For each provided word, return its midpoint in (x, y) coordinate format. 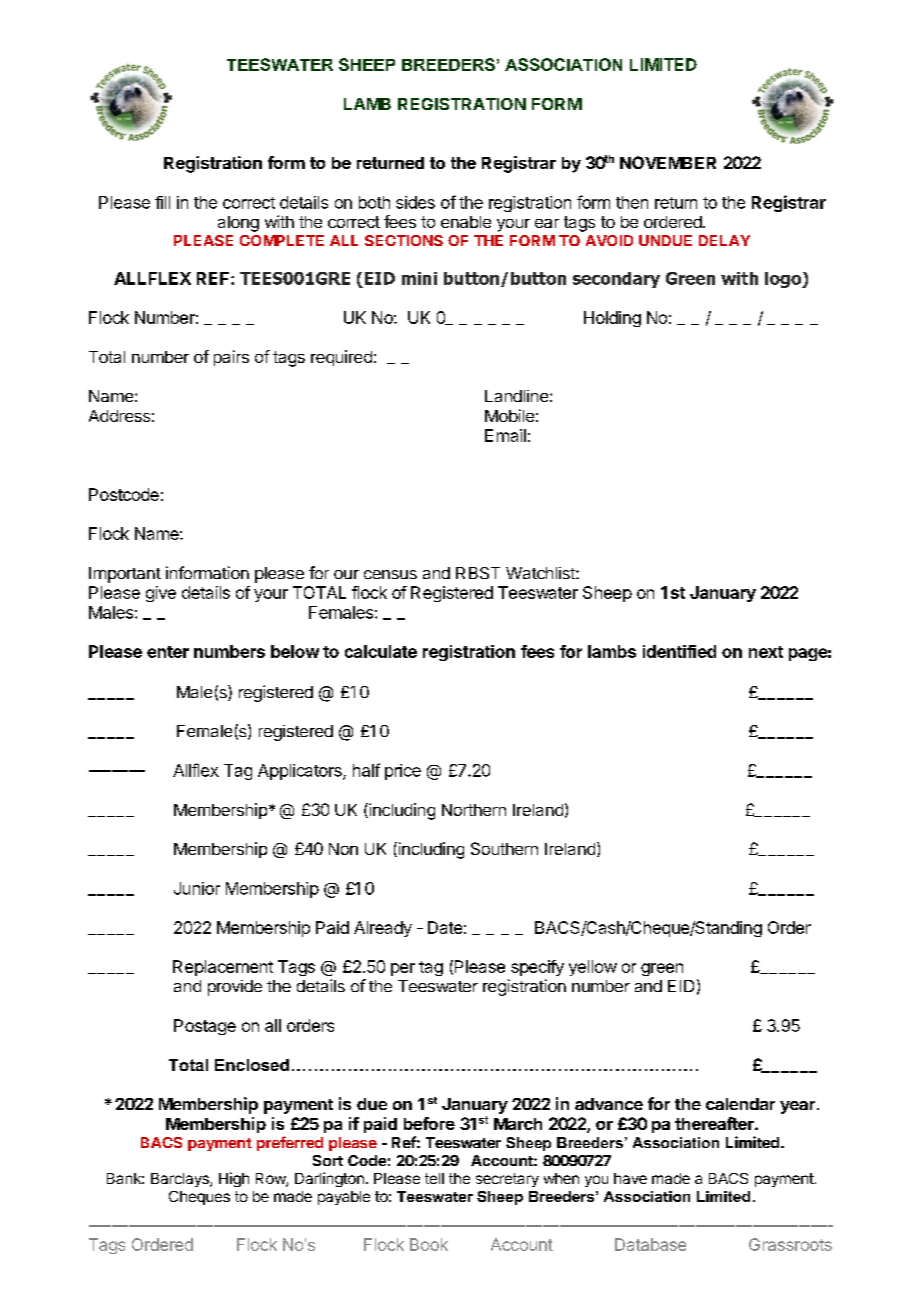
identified (679, 651)
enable (466, 222)
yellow (593, 968)
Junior (197, 888)
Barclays (181, 1180)
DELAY (724, 240)
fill (162, 202)
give (161, 594)
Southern (504, 848)
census (390, 574)
